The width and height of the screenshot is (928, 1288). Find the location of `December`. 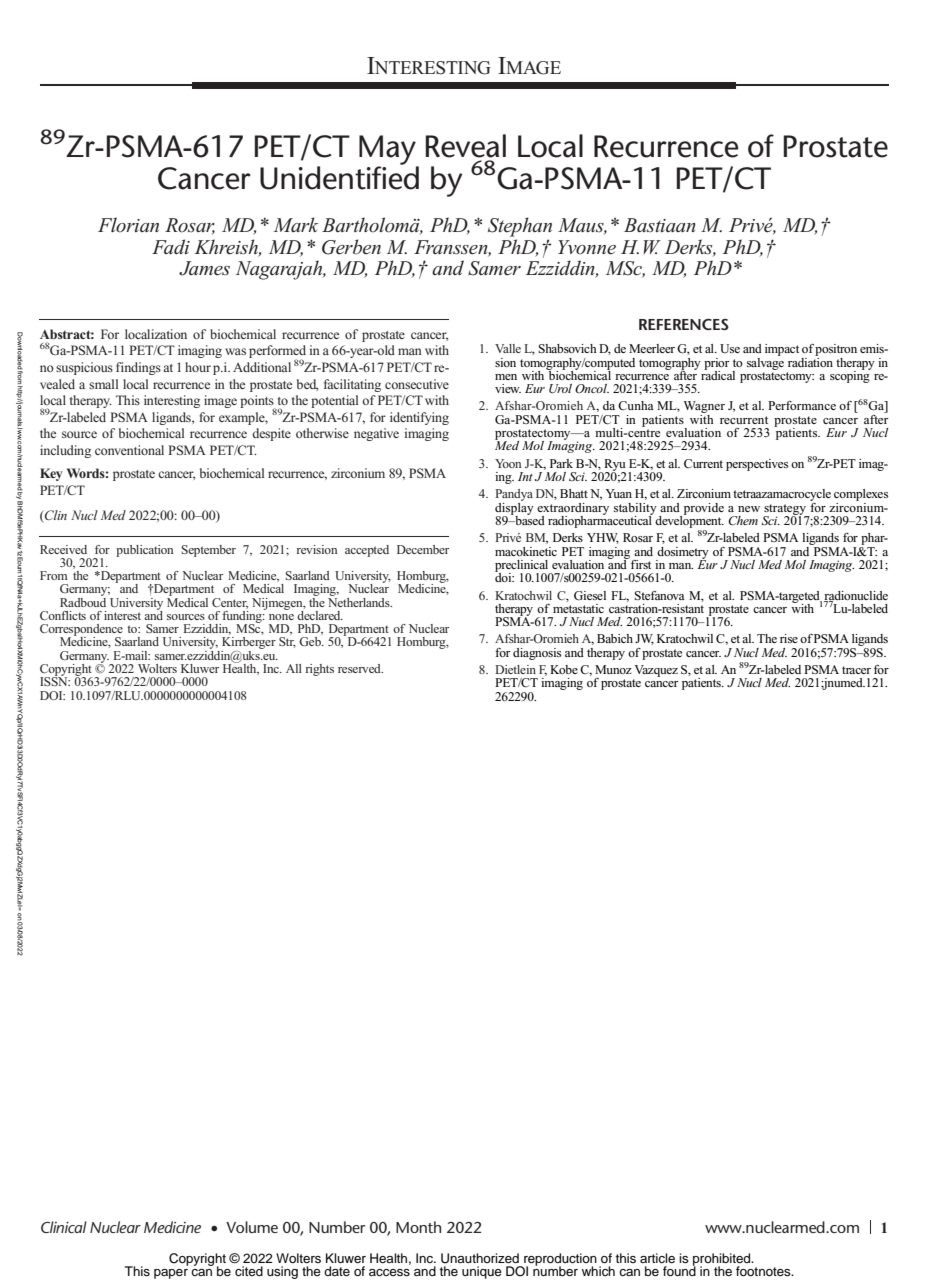

December is located at coordinates (423, 549).
